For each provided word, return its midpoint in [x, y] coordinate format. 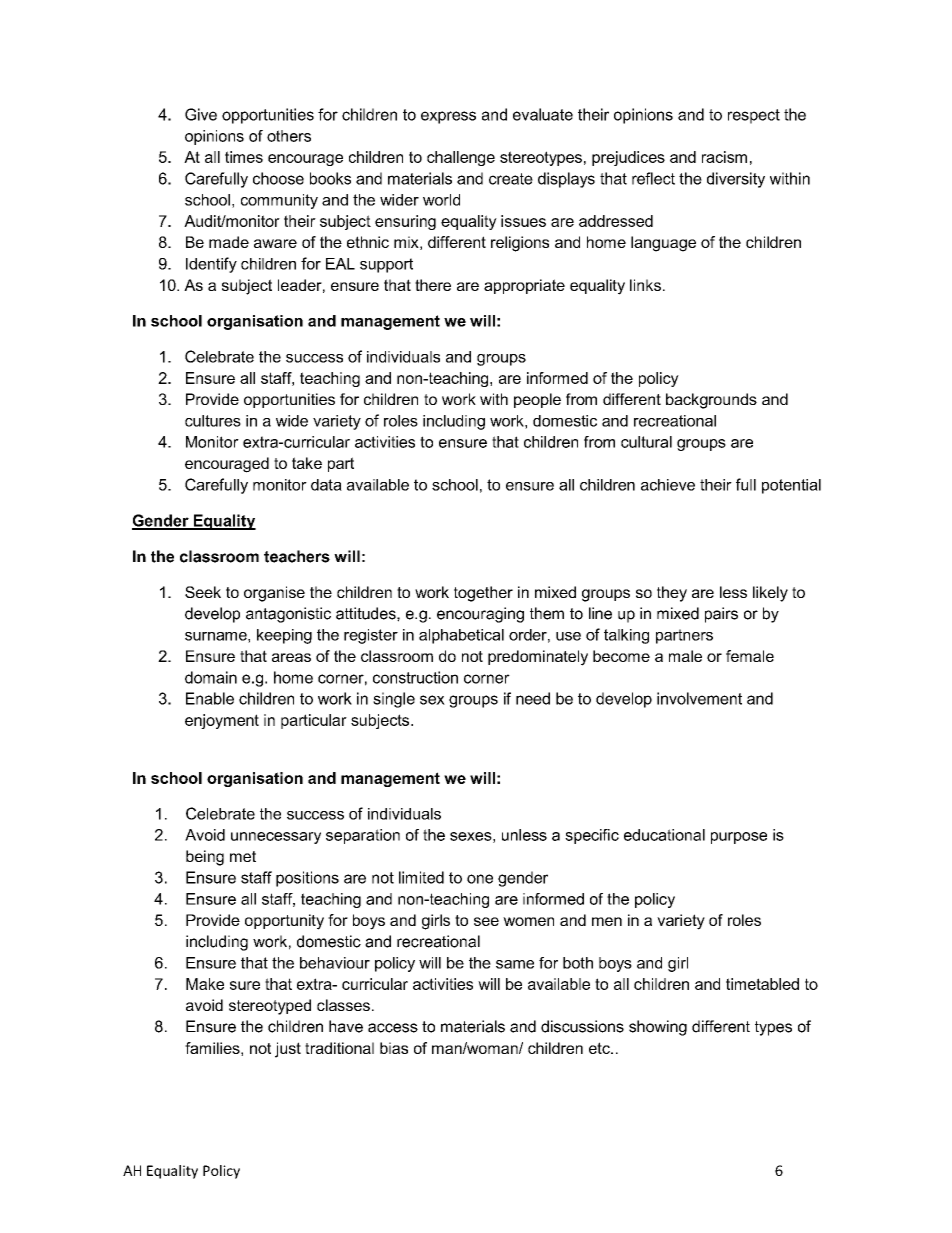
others [289, 136]
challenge [461, 158]
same [515, 964]
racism [724, 157]
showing [658, 1028]
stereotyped [270, 1007]
